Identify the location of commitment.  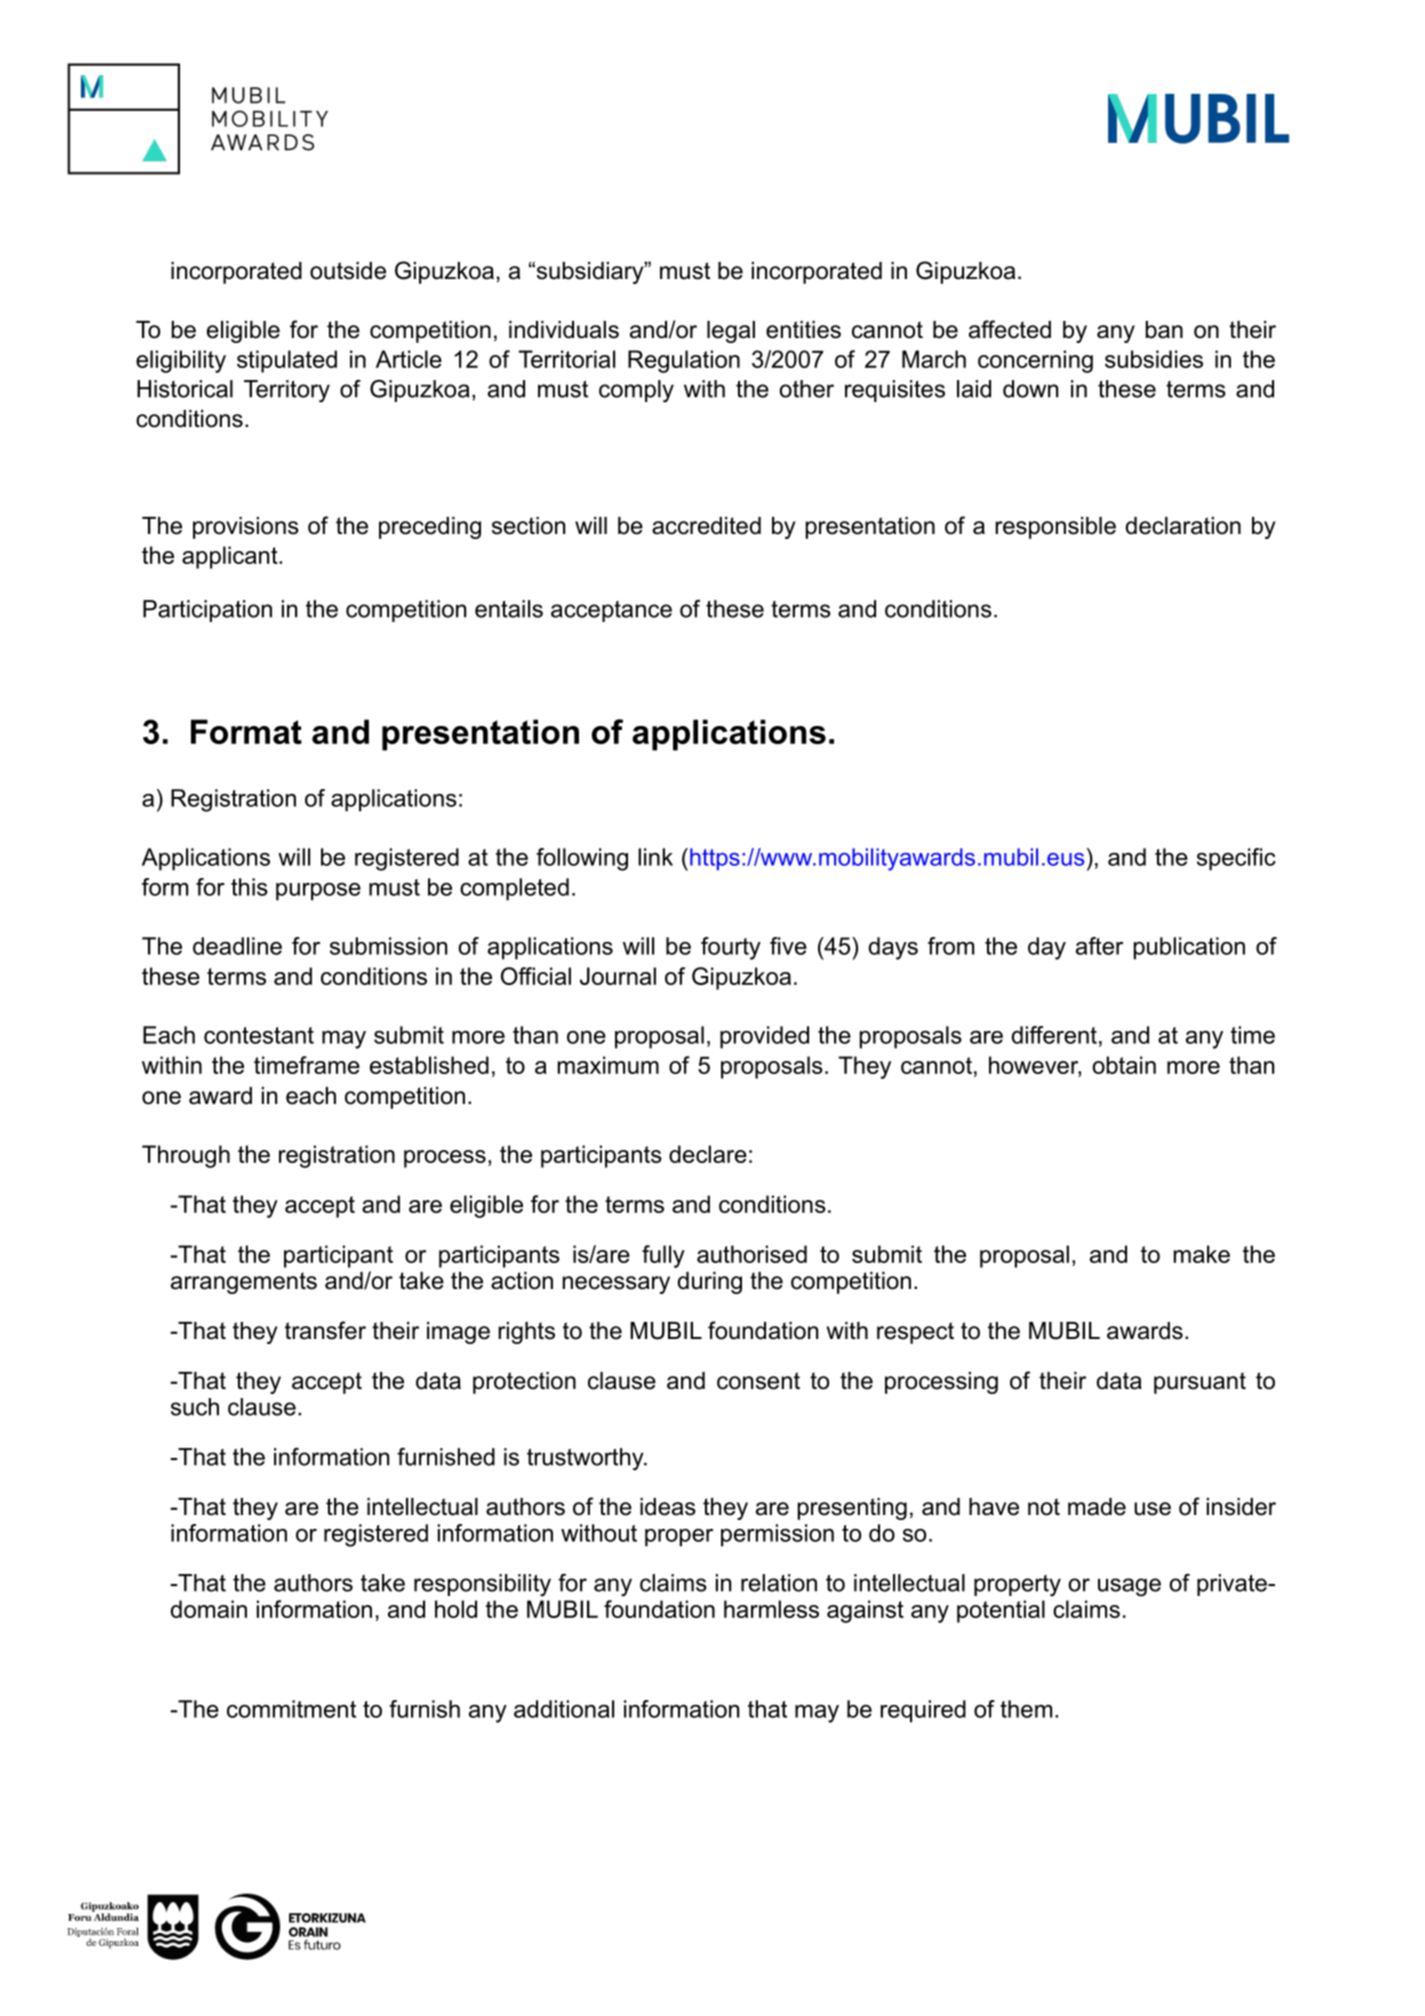
(291, 1709).
